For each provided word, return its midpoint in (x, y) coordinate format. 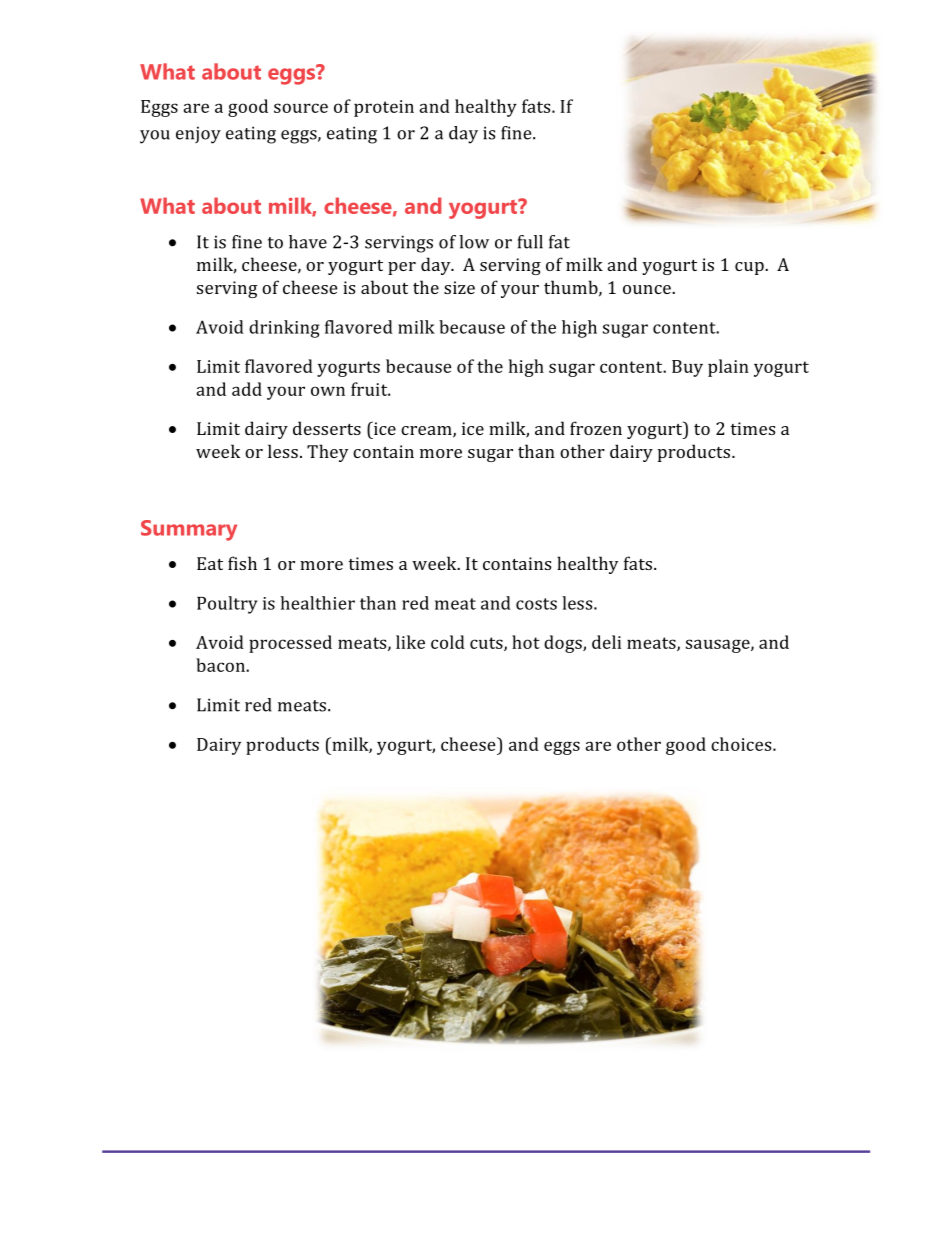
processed (290, 644)
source (301, 108)
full (530, 242)
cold (448, 642)
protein (384, 108)
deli (606, 642)
